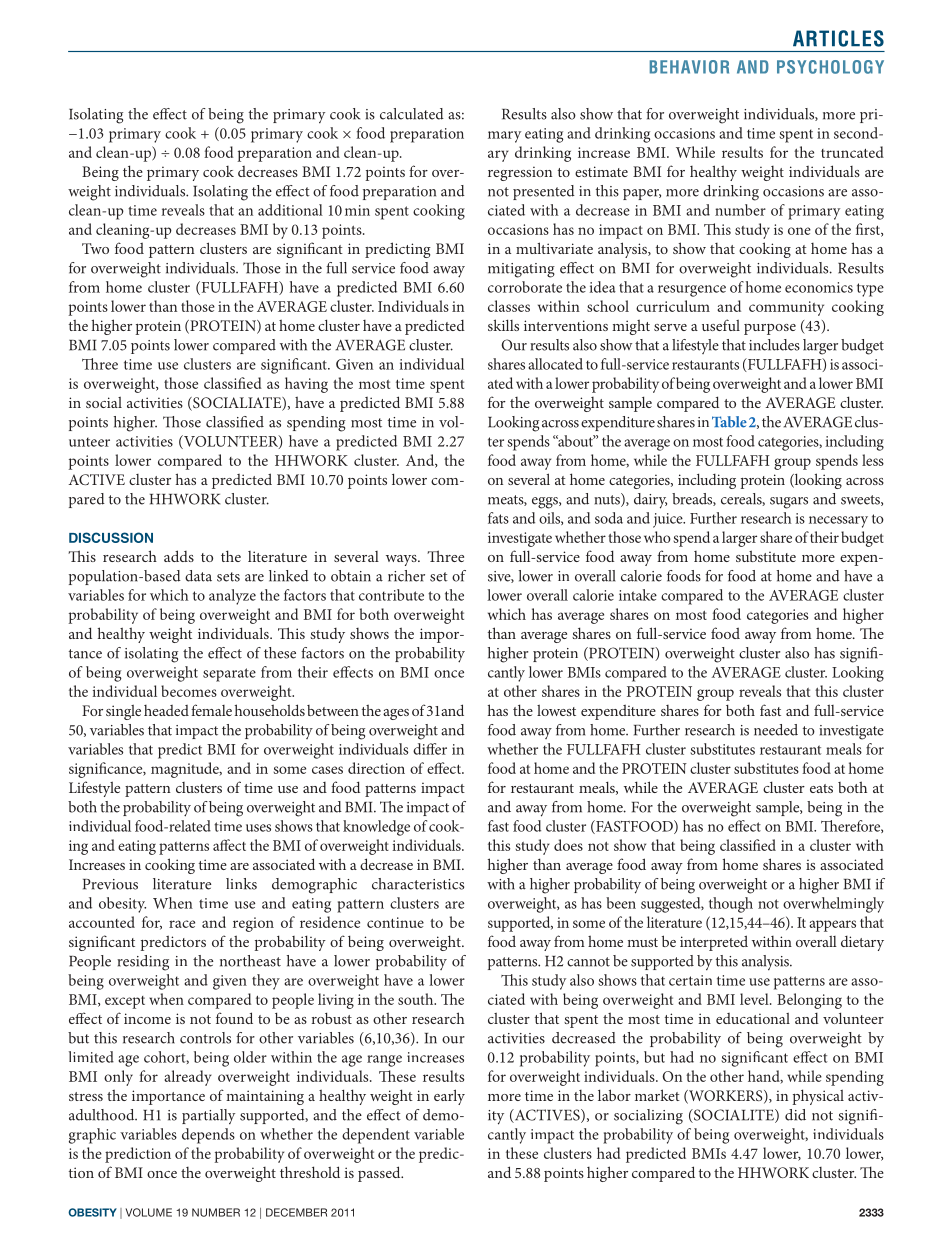  What do you see at coordinates (166, 710) in the page?
I see `headed` at bounding box center [166, 710].
